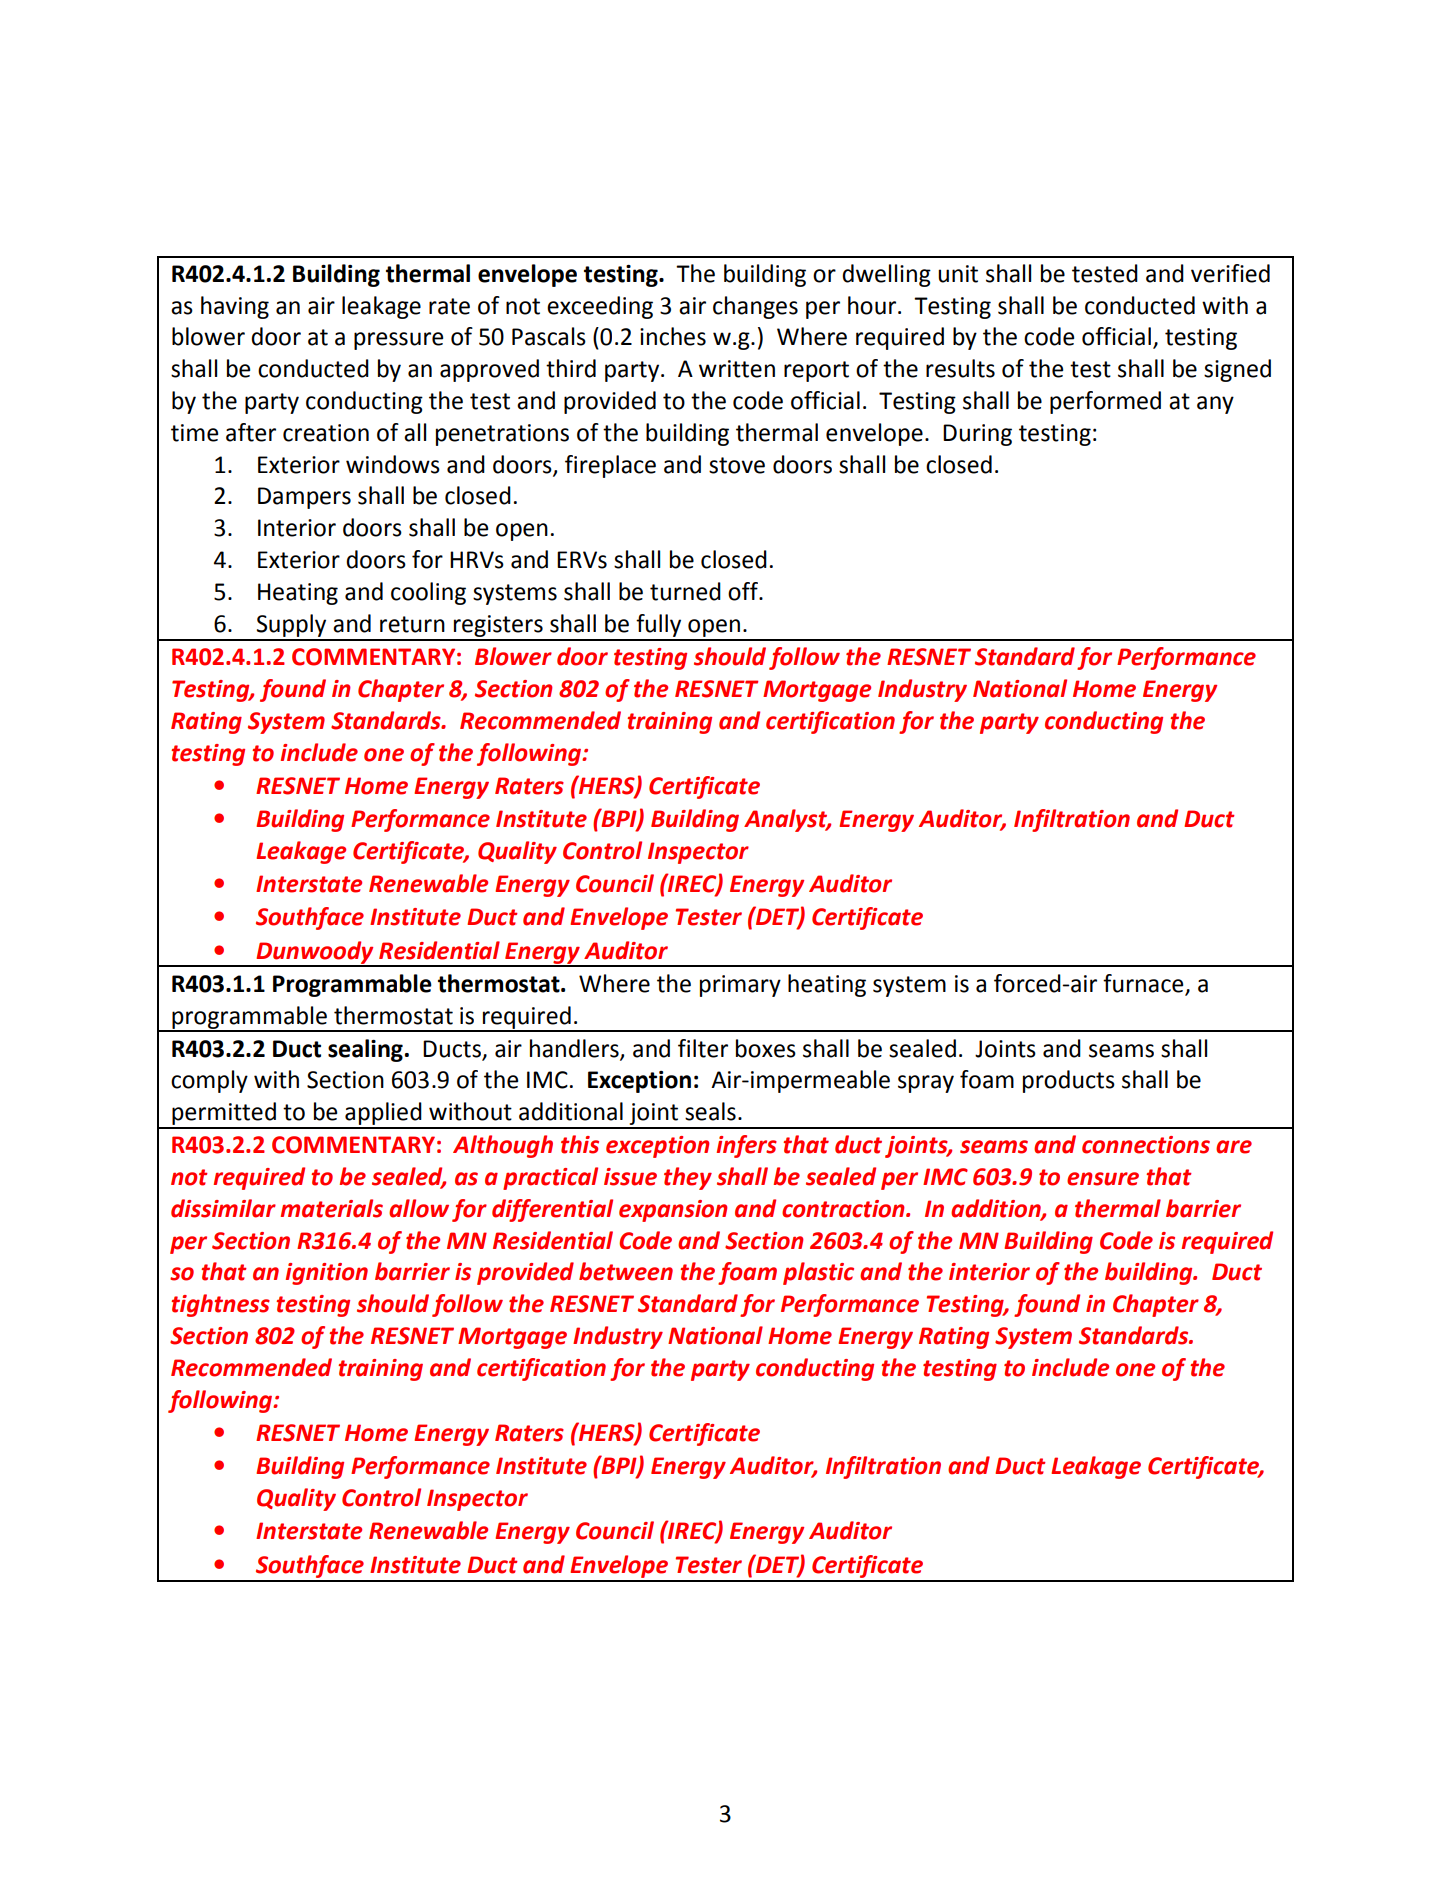  Describe the element at coordinates (755, 307) in the image. I see `changes` at that location.
